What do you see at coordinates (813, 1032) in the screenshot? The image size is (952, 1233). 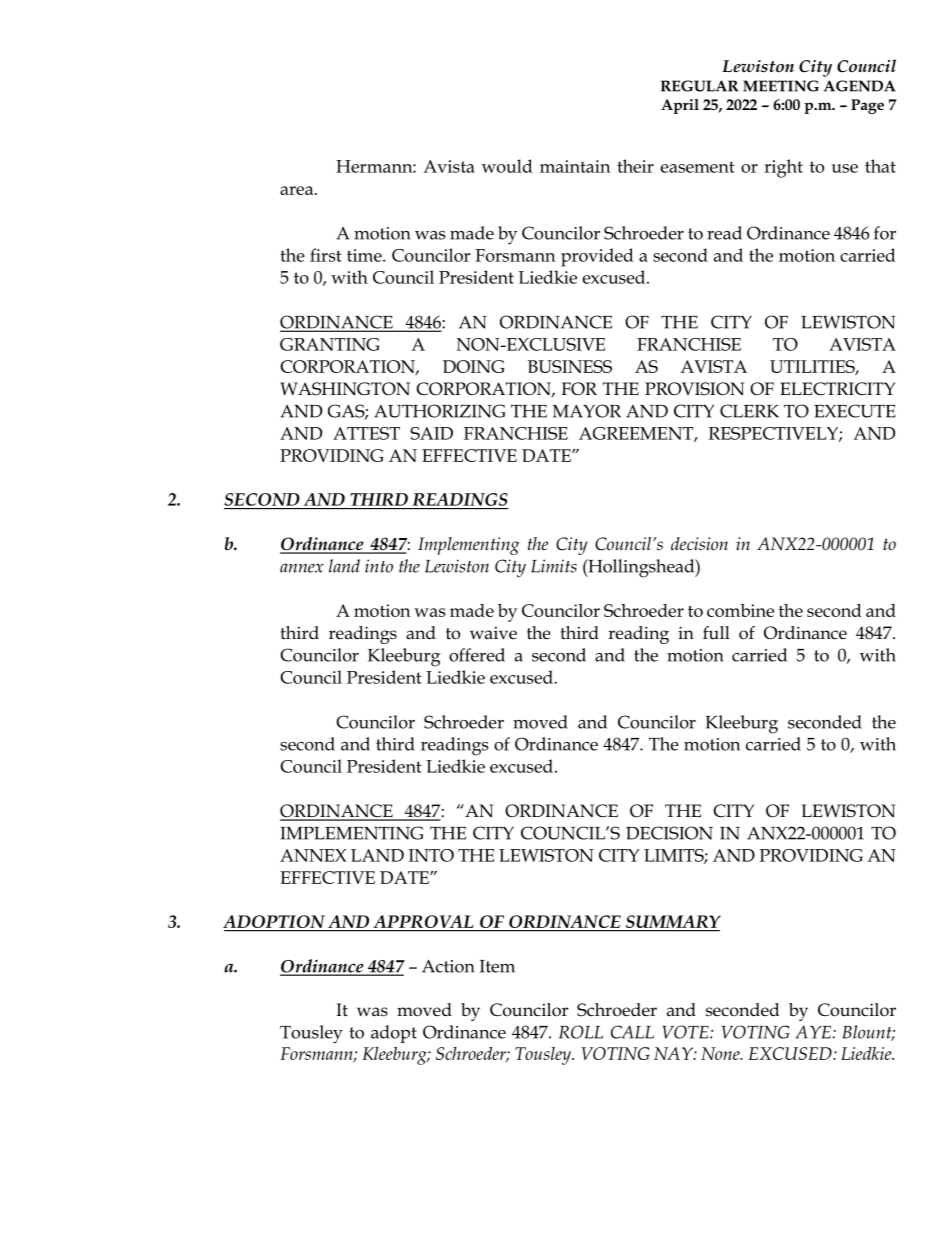 I see `AYE` at bounding box center [813, 1032].
